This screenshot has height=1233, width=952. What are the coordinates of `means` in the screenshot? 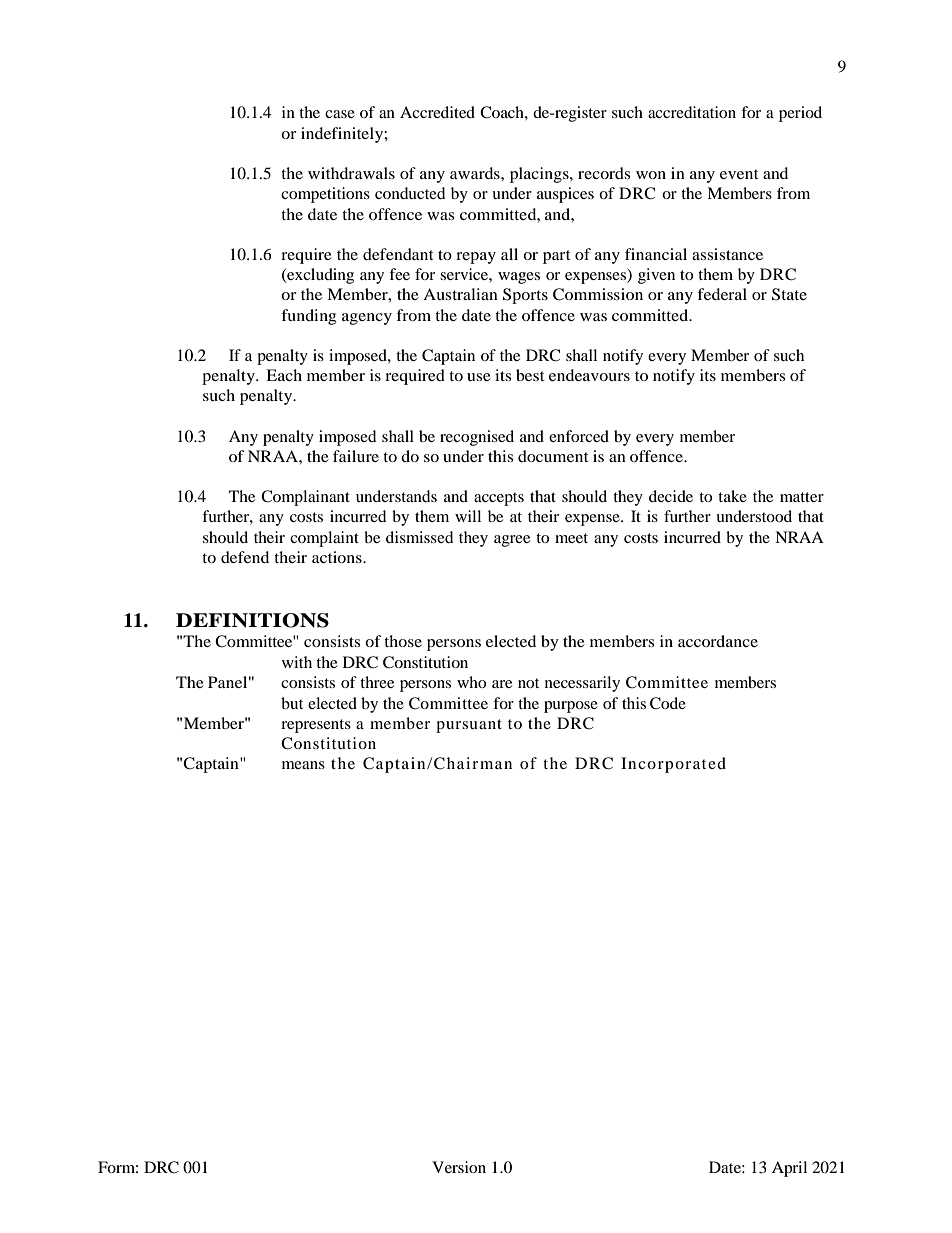 It's located at (303, 765).
